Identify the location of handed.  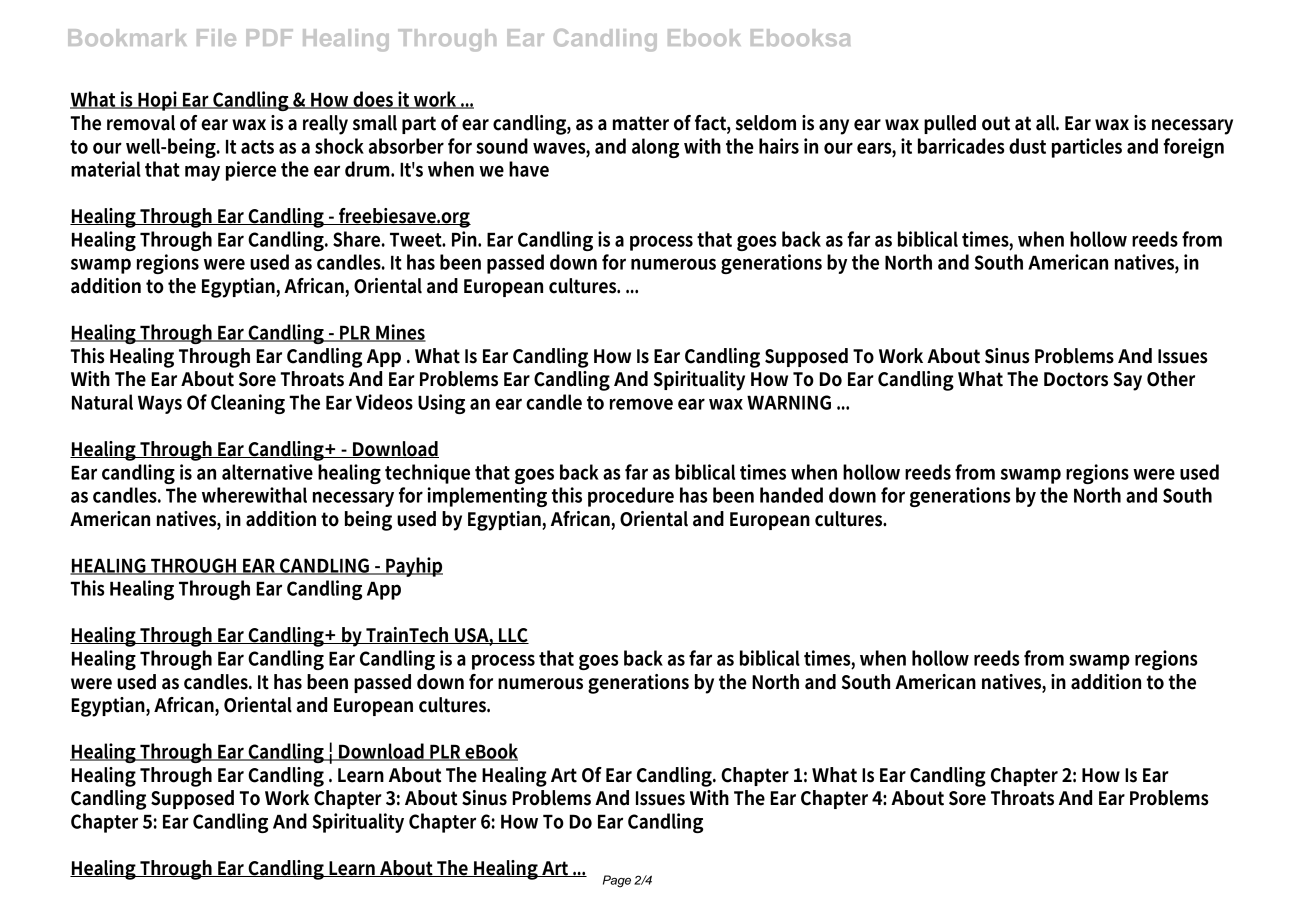
(791, 495).
